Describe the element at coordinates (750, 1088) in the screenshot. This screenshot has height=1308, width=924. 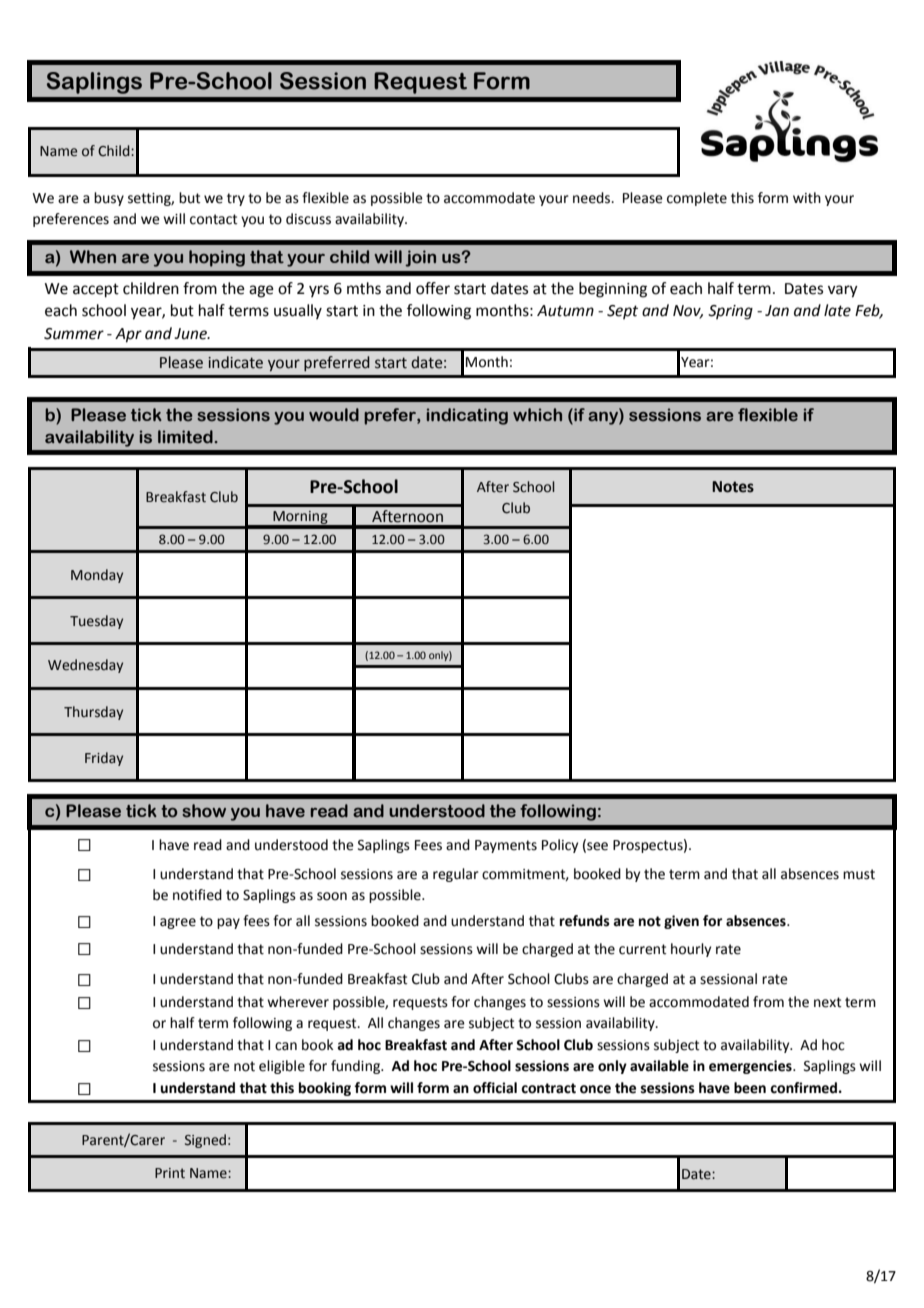
I see `been` at that location.
